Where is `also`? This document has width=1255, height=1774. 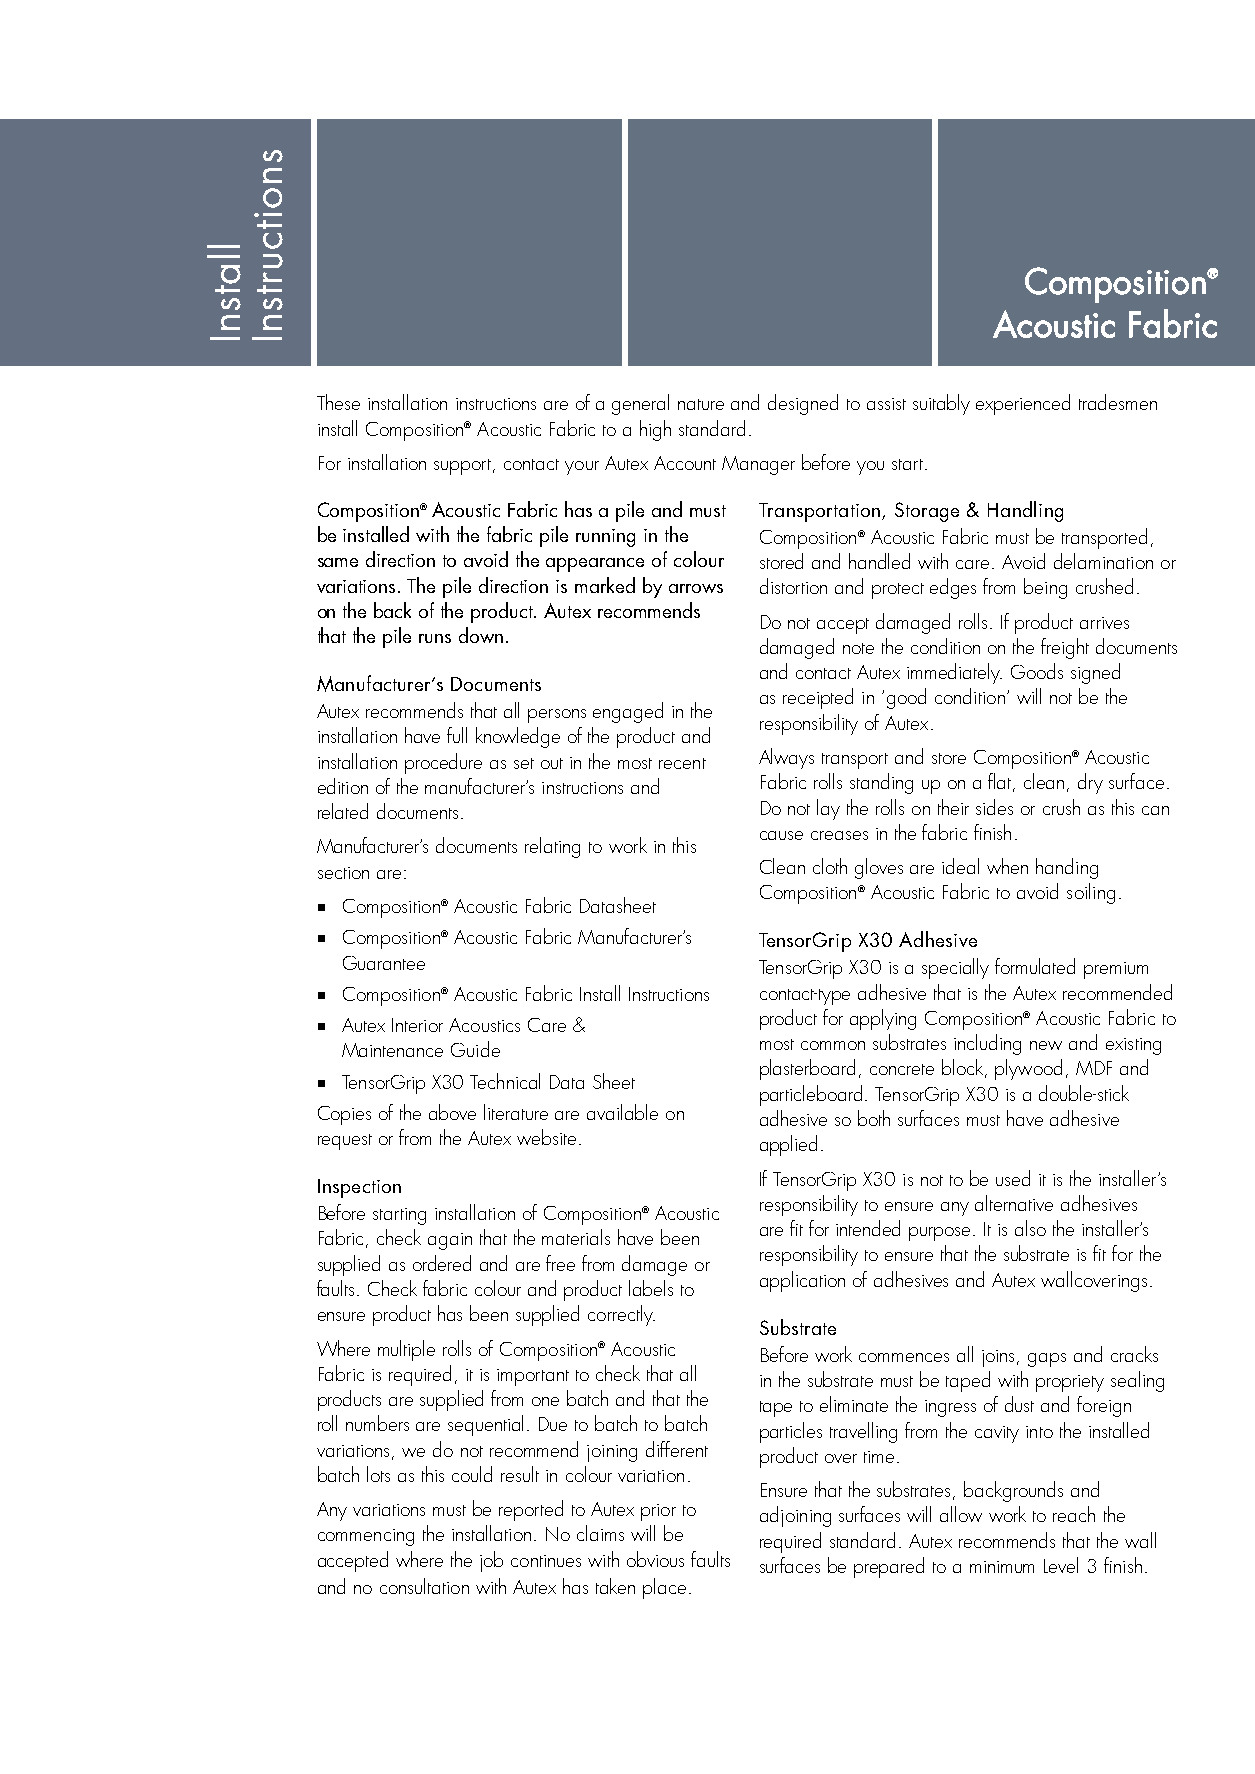
also is located at coordinates (1030, 1228).
